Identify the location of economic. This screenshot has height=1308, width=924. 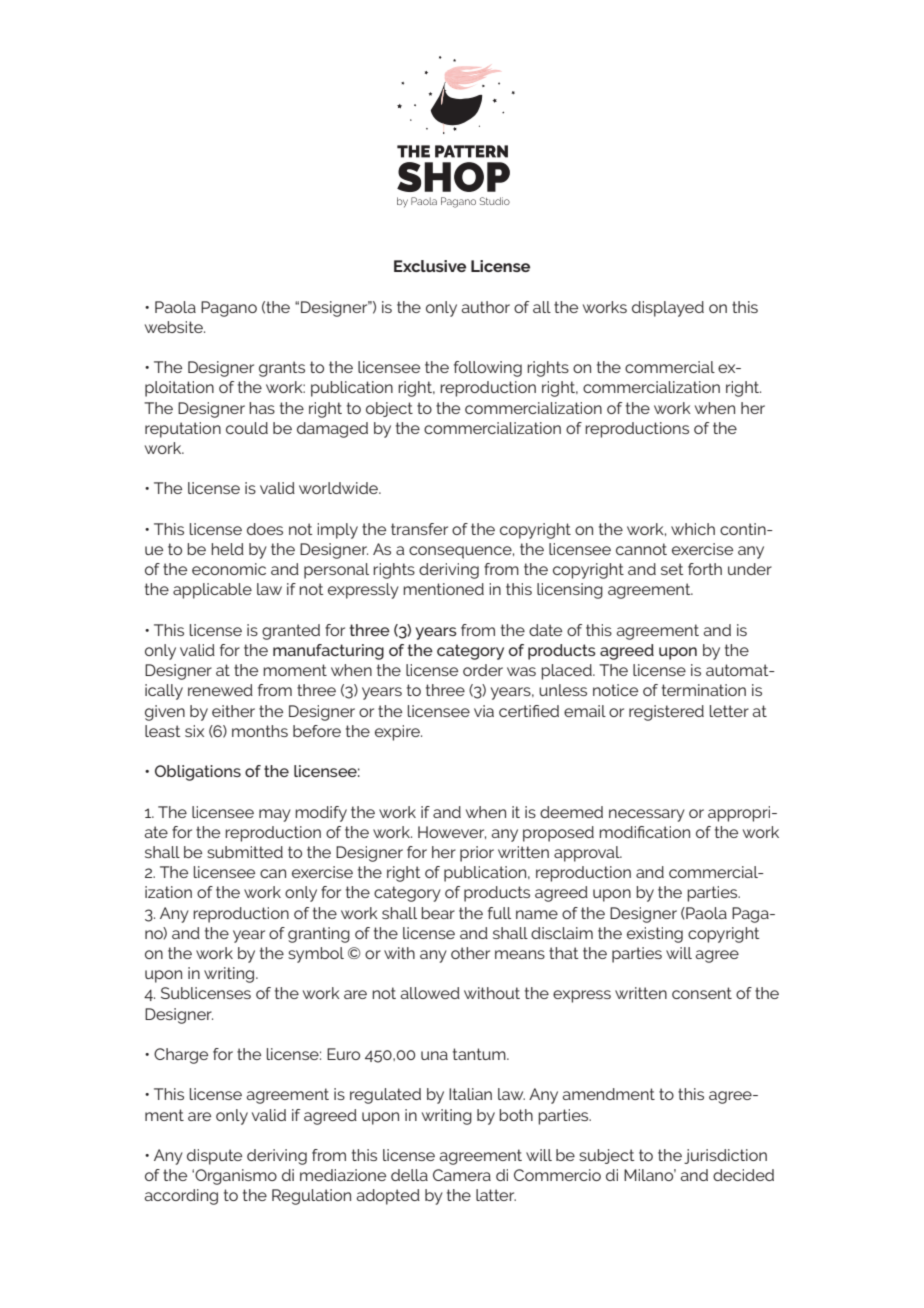
(229, 569).
